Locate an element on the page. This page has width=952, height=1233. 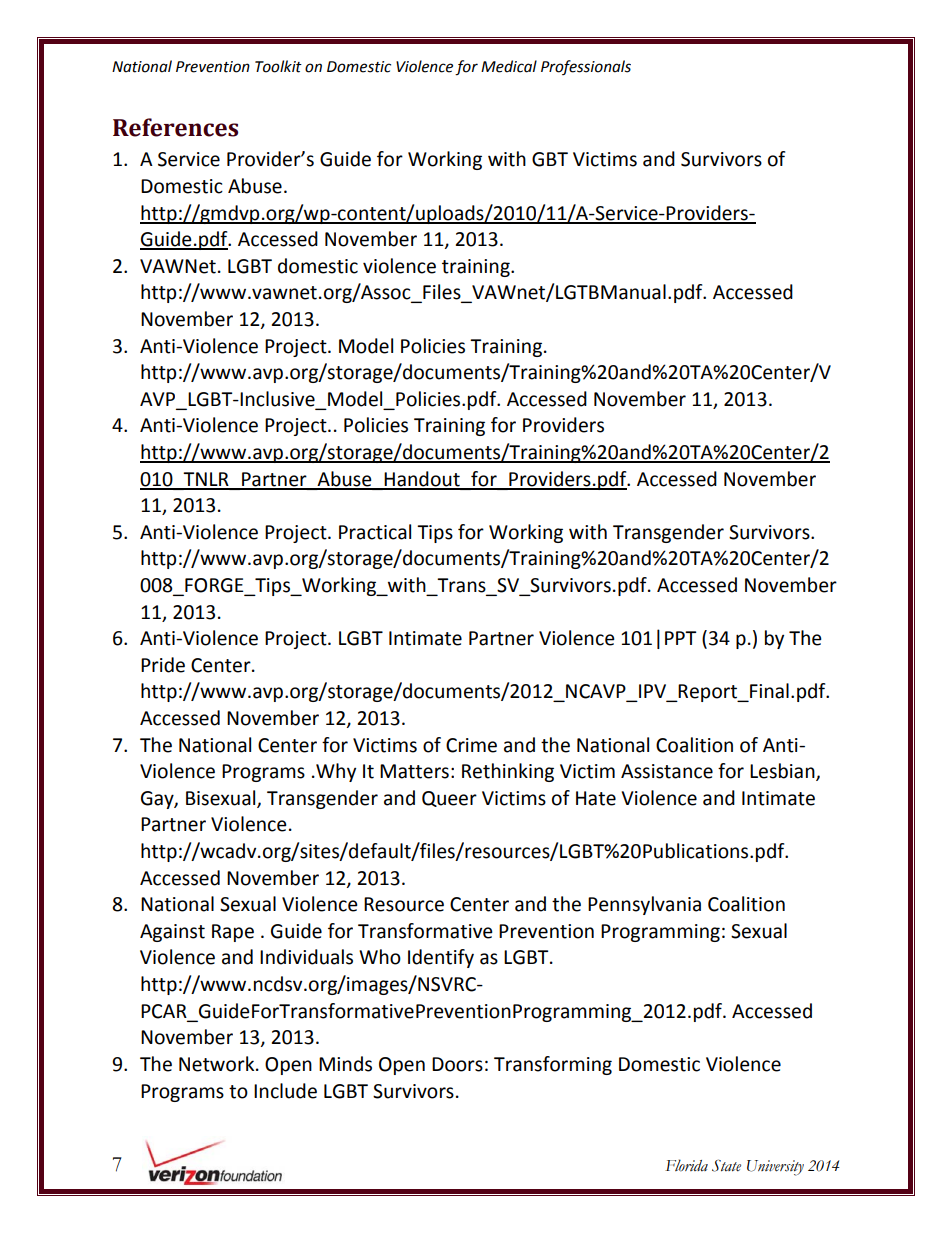
State is located at coordinates (726, 1165).
